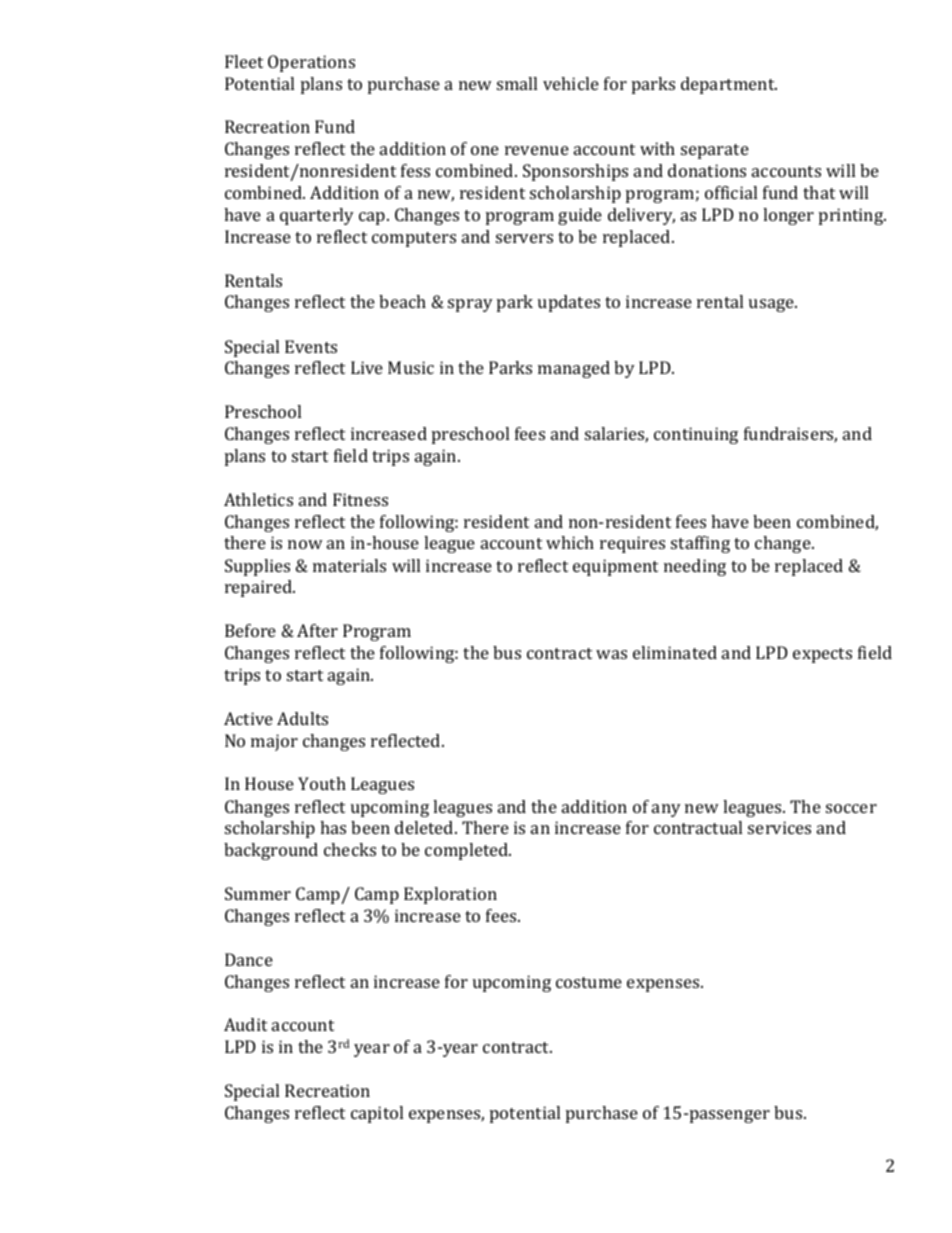 This screenshot has height=1233, width=952. I want to click on capitol, so click(377, 1114).
